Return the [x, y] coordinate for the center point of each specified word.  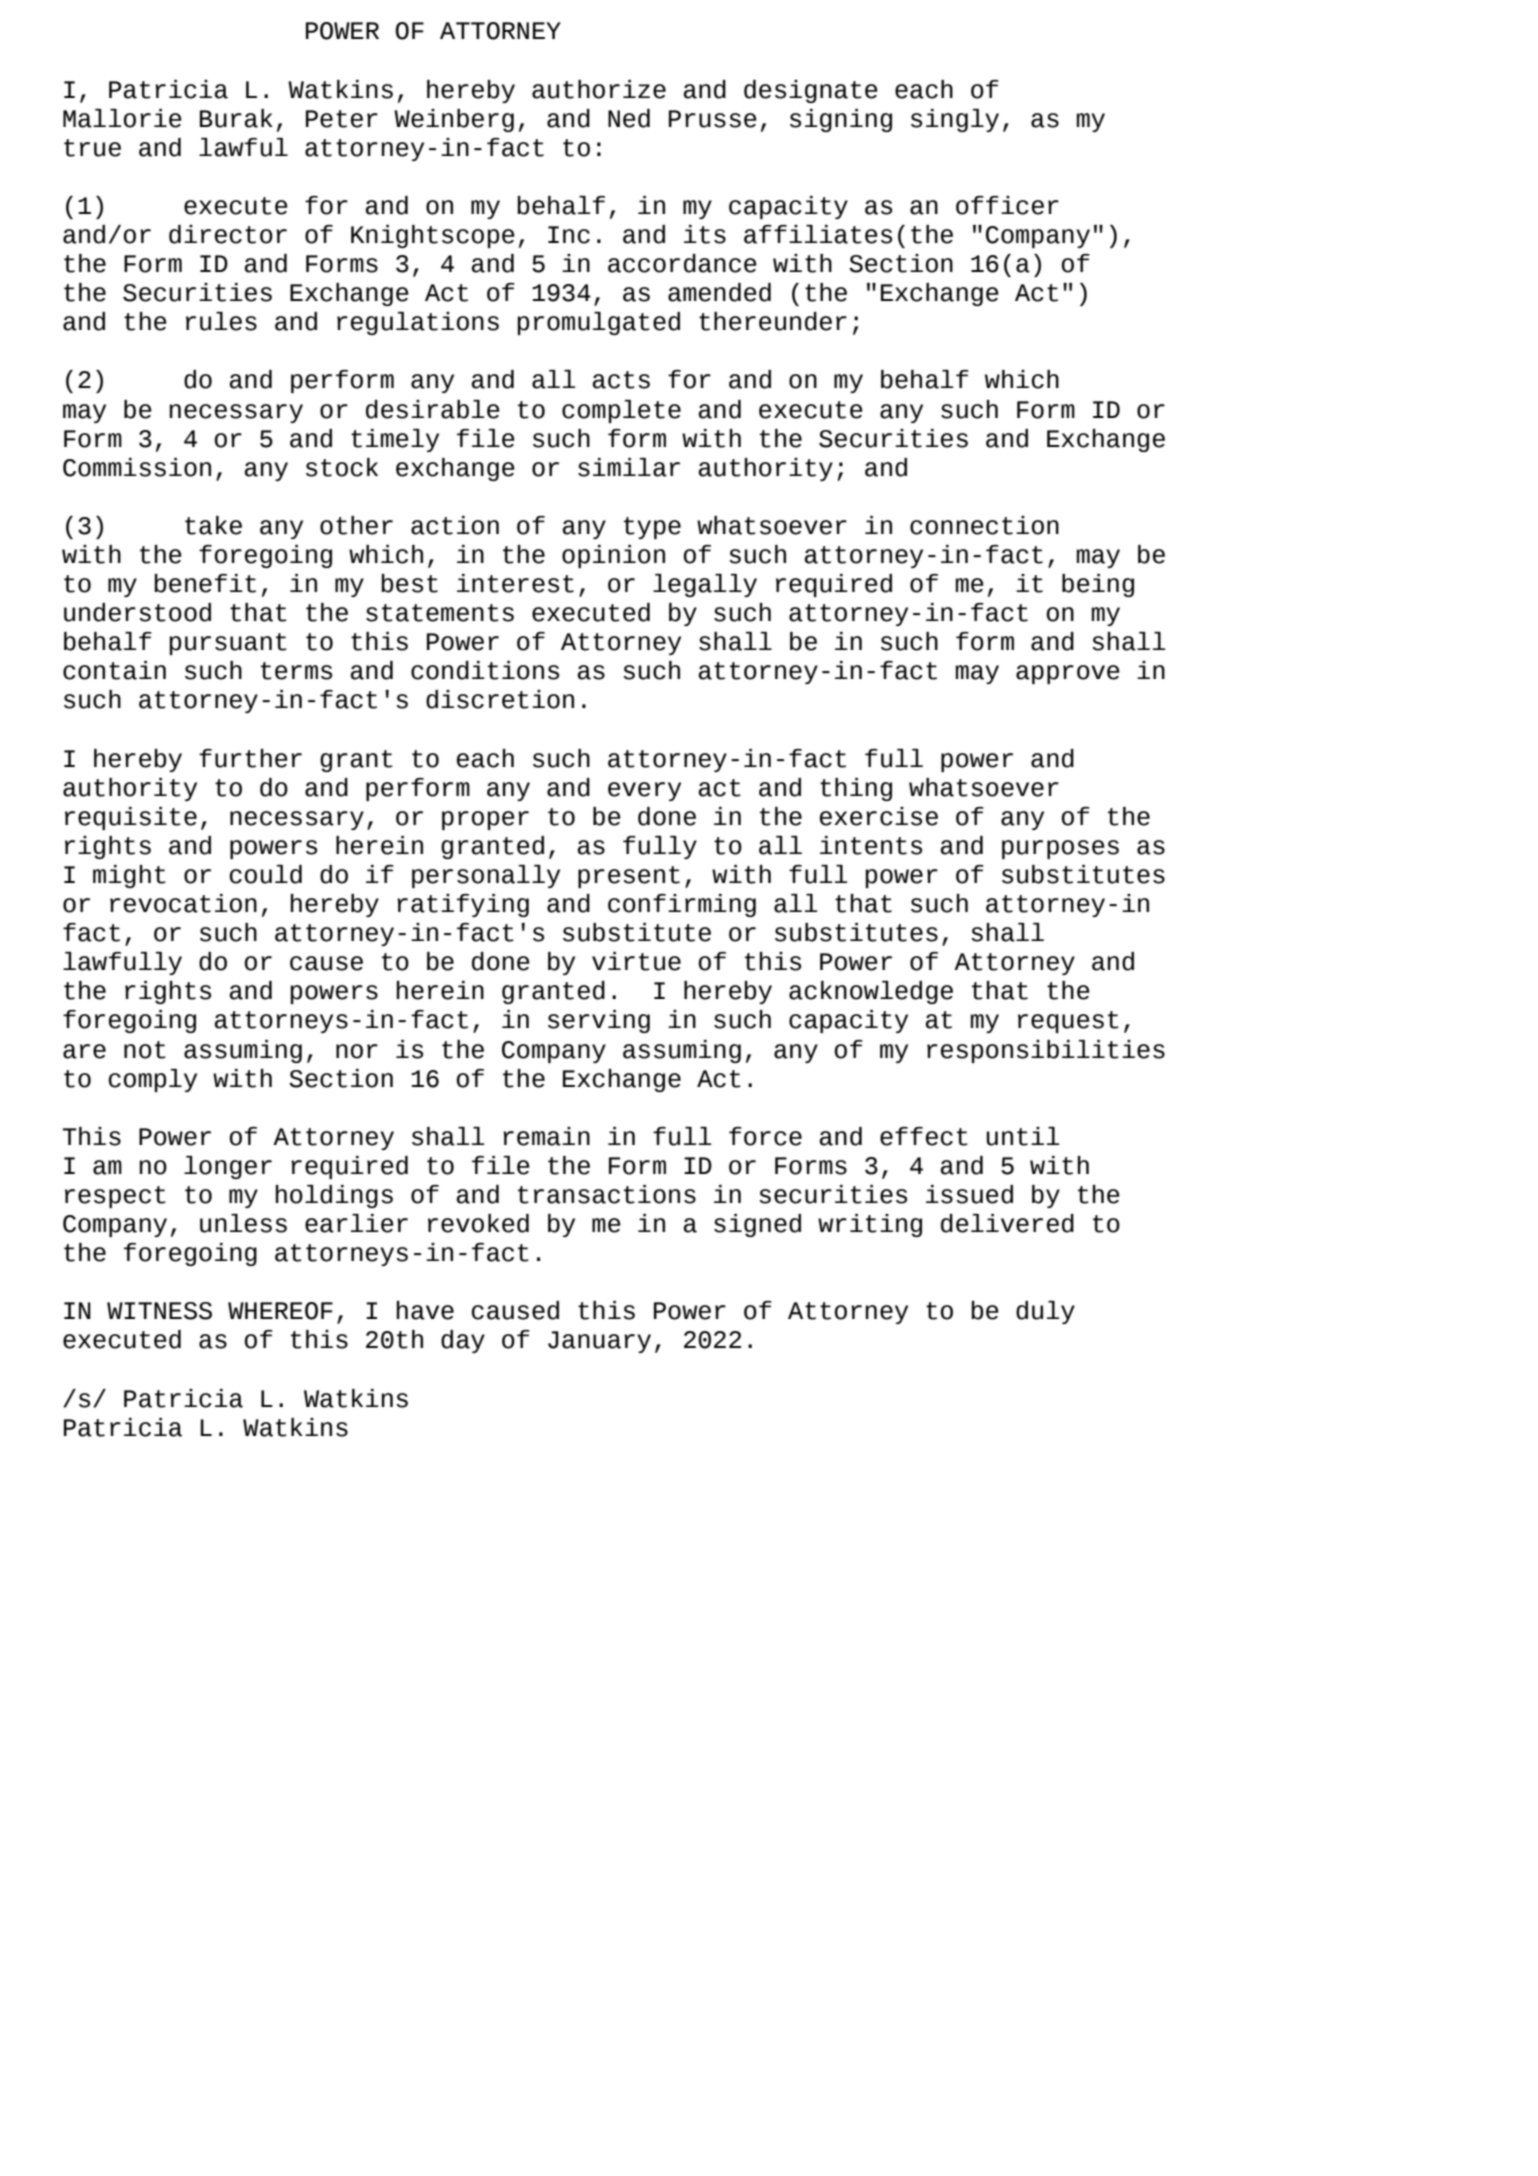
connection [984, 525]
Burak [236, 118]
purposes [1060, 849]
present [629, 877]
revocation [183, 903]
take [213, 525]
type [652, 528]
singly [955, 120]
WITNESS [159, 1311]
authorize [599, 89]
